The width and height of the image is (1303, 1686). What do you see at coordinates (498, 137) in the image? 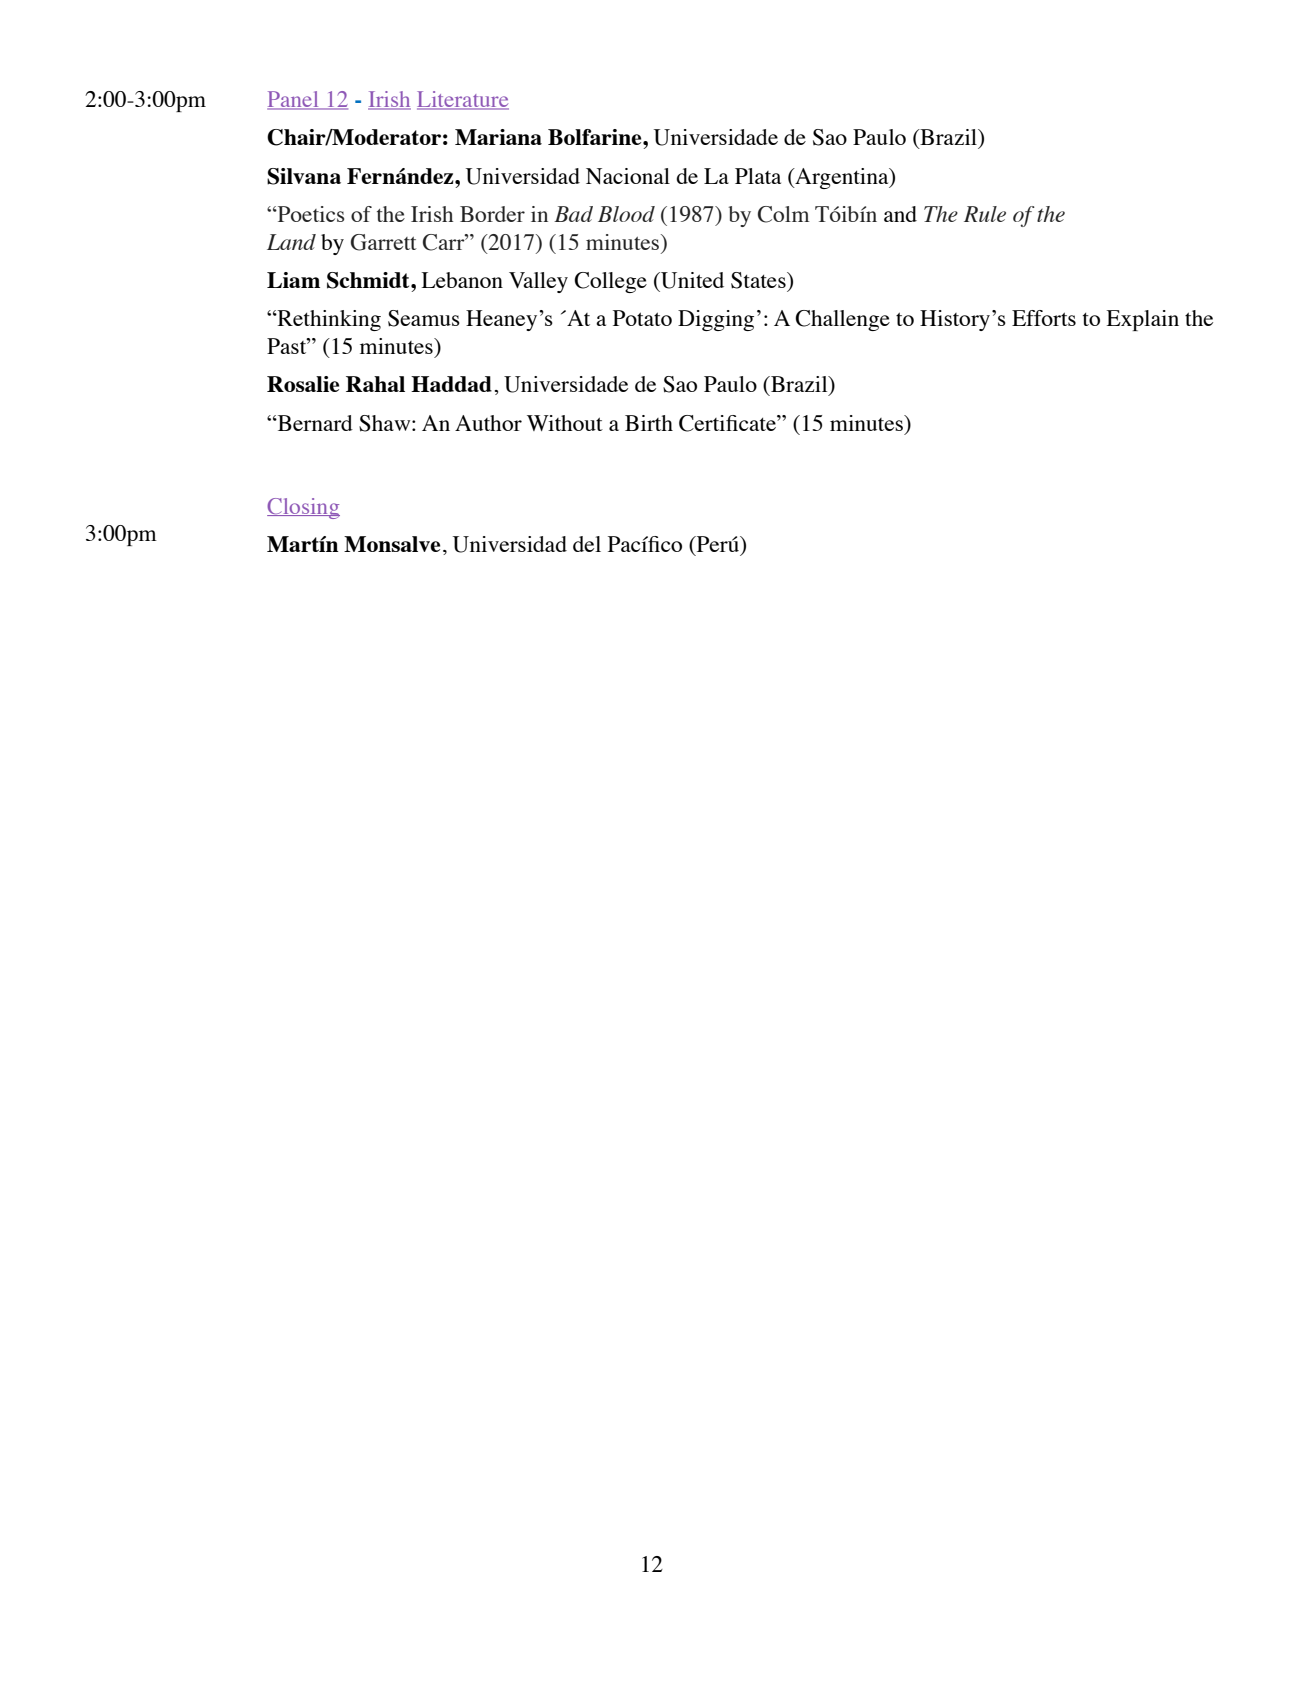
I see `Mariana` at bounding box center [498, 137].
